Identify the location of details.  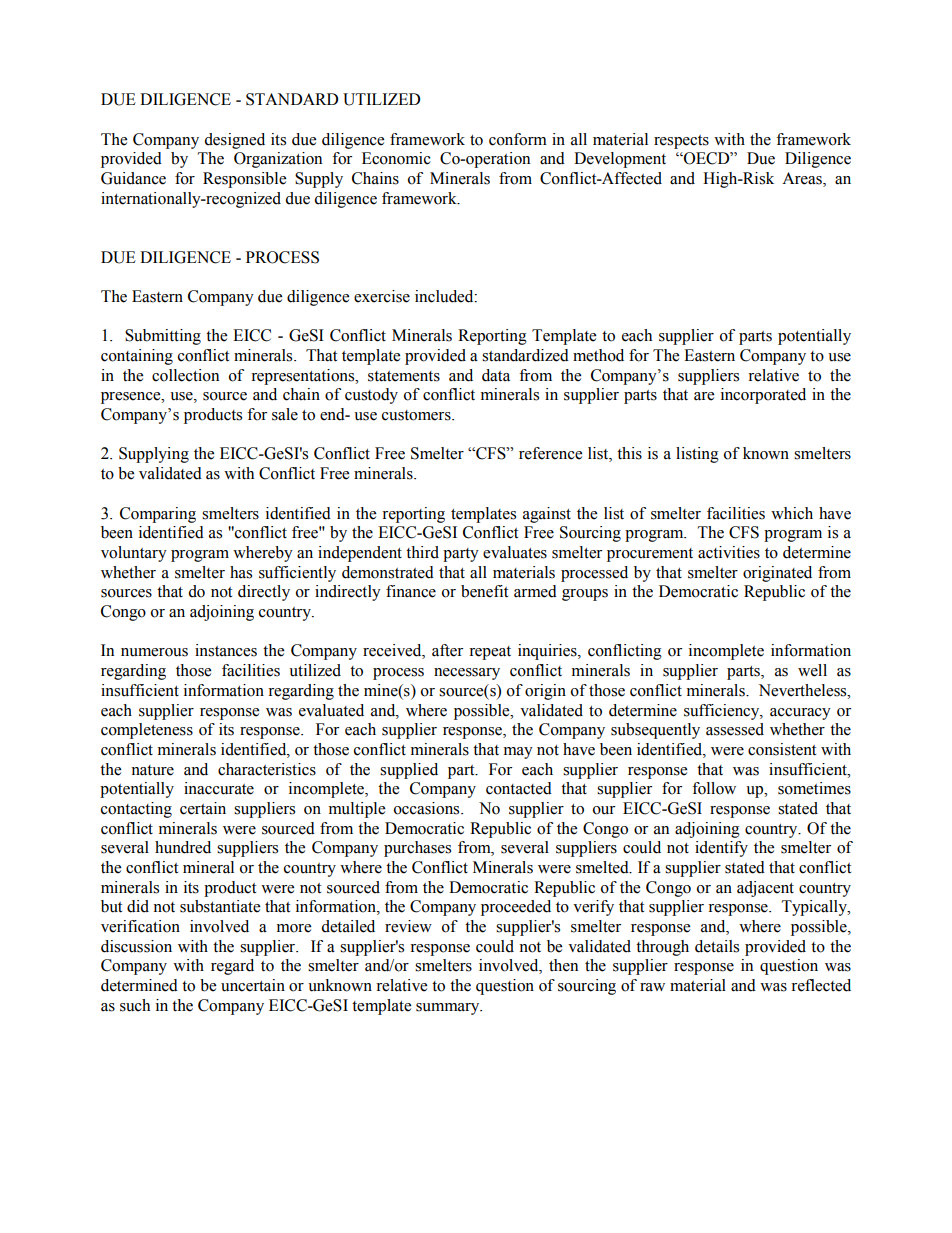
(717, 946).
